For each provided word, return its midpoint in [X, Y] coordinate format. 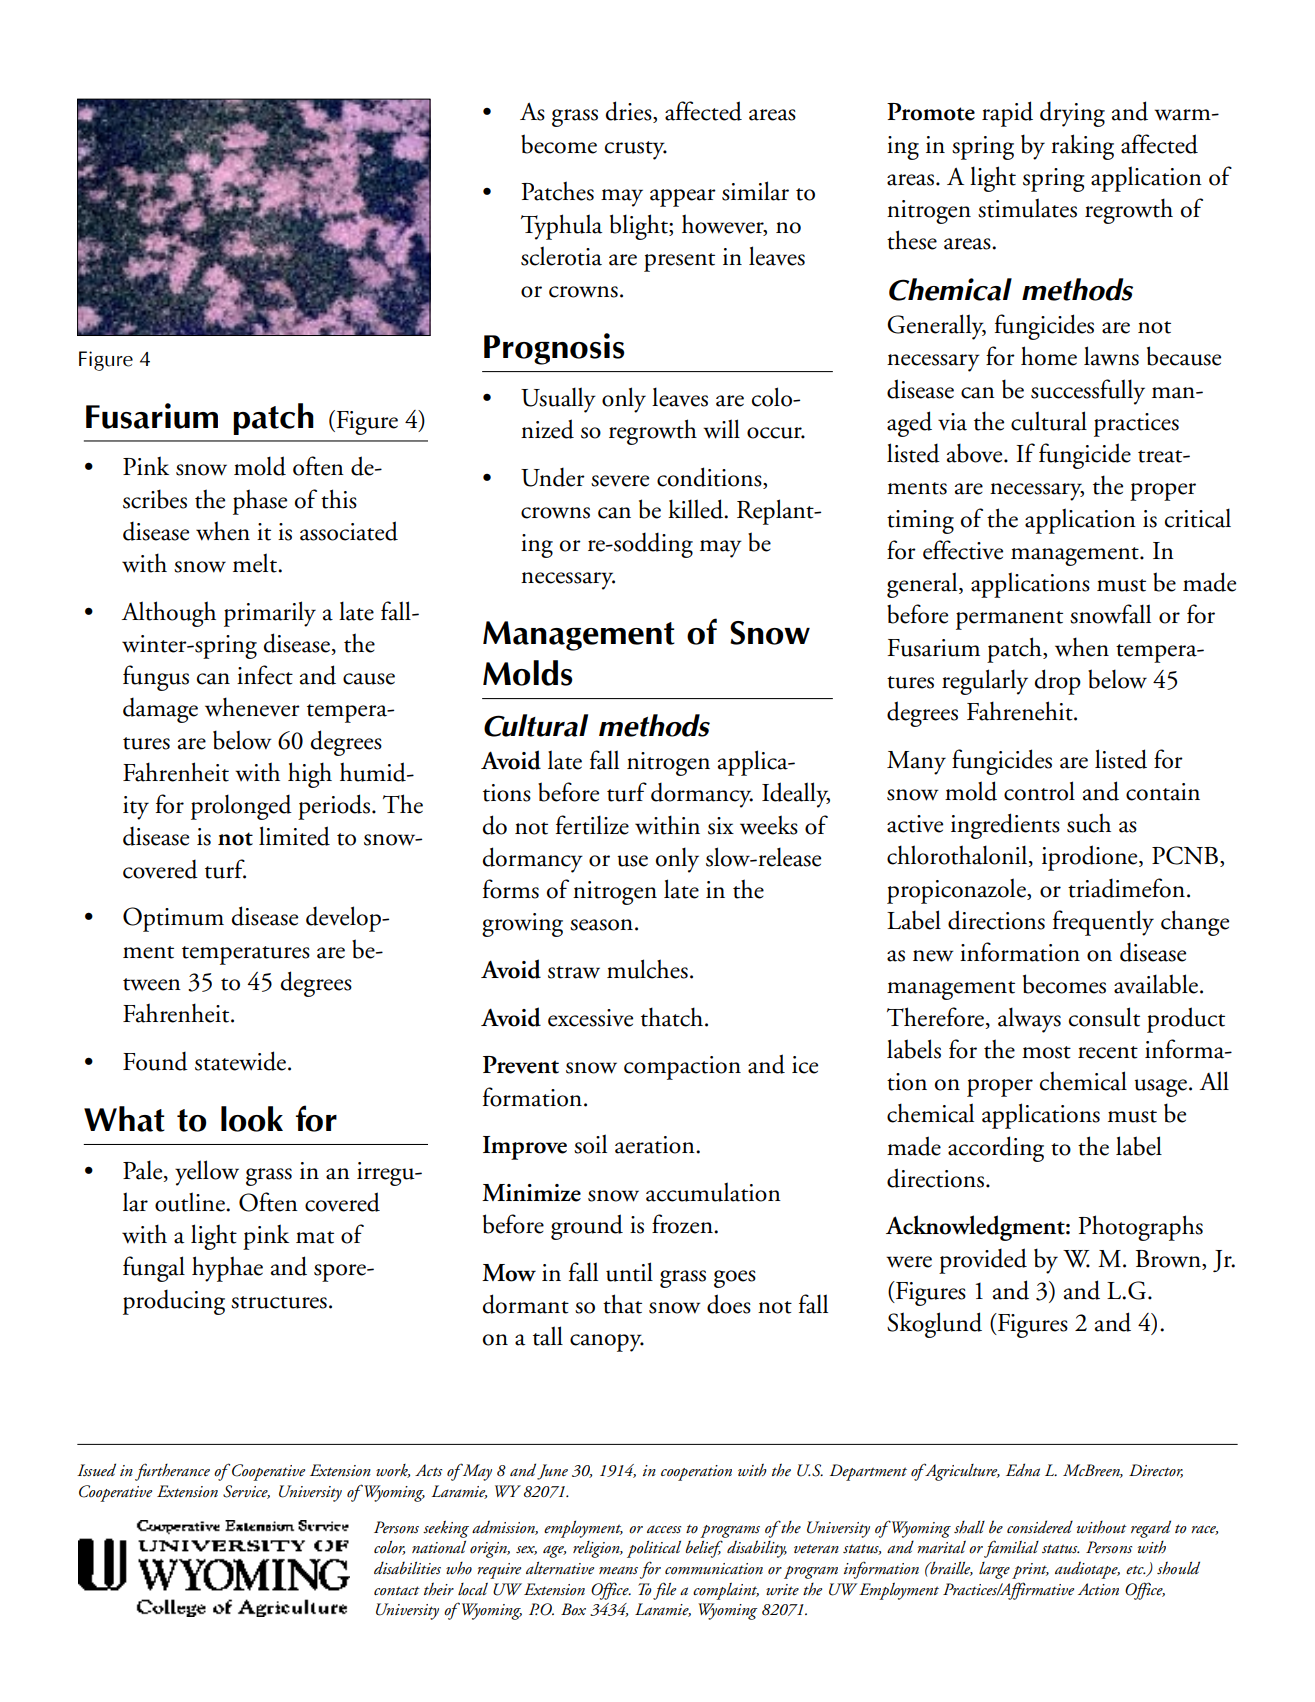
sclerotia [561, 256]
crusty [636, 150]
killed [697, 509]
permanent [1009, 620]
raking [1082, 147]
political [654, 1549]
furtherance [172, 1472]
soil [590, 1144]
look [252, 1119]
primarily [270, 614]
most [1046, 1052]
